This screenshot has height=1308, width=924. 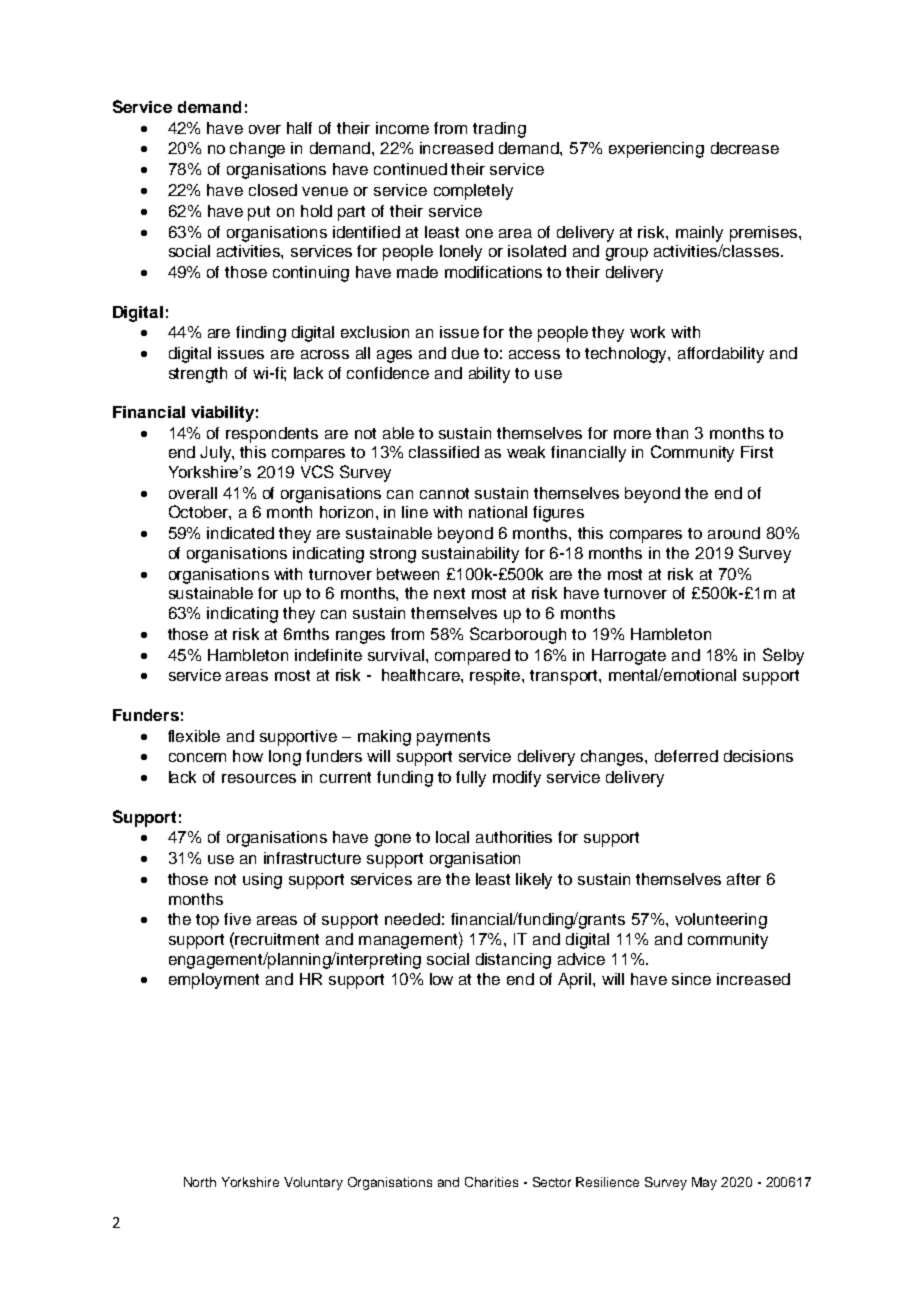 What do you see at coordinates (491, 1182) in the screenshot?
I see `Charities` at bounding box center [491, 1182].
